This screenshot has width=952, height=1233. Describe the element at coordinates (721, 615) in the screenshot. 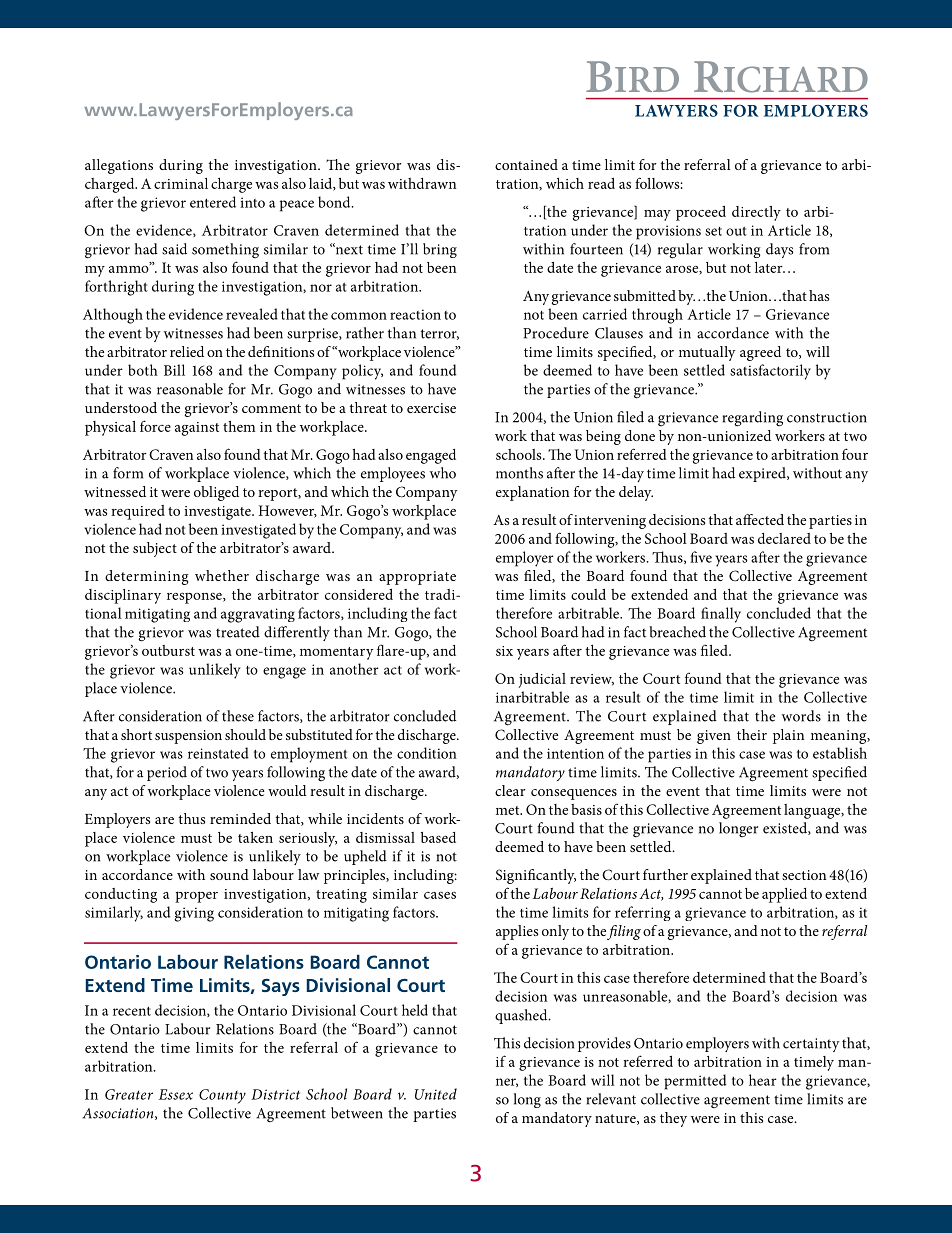

I see `finally` at that location.
